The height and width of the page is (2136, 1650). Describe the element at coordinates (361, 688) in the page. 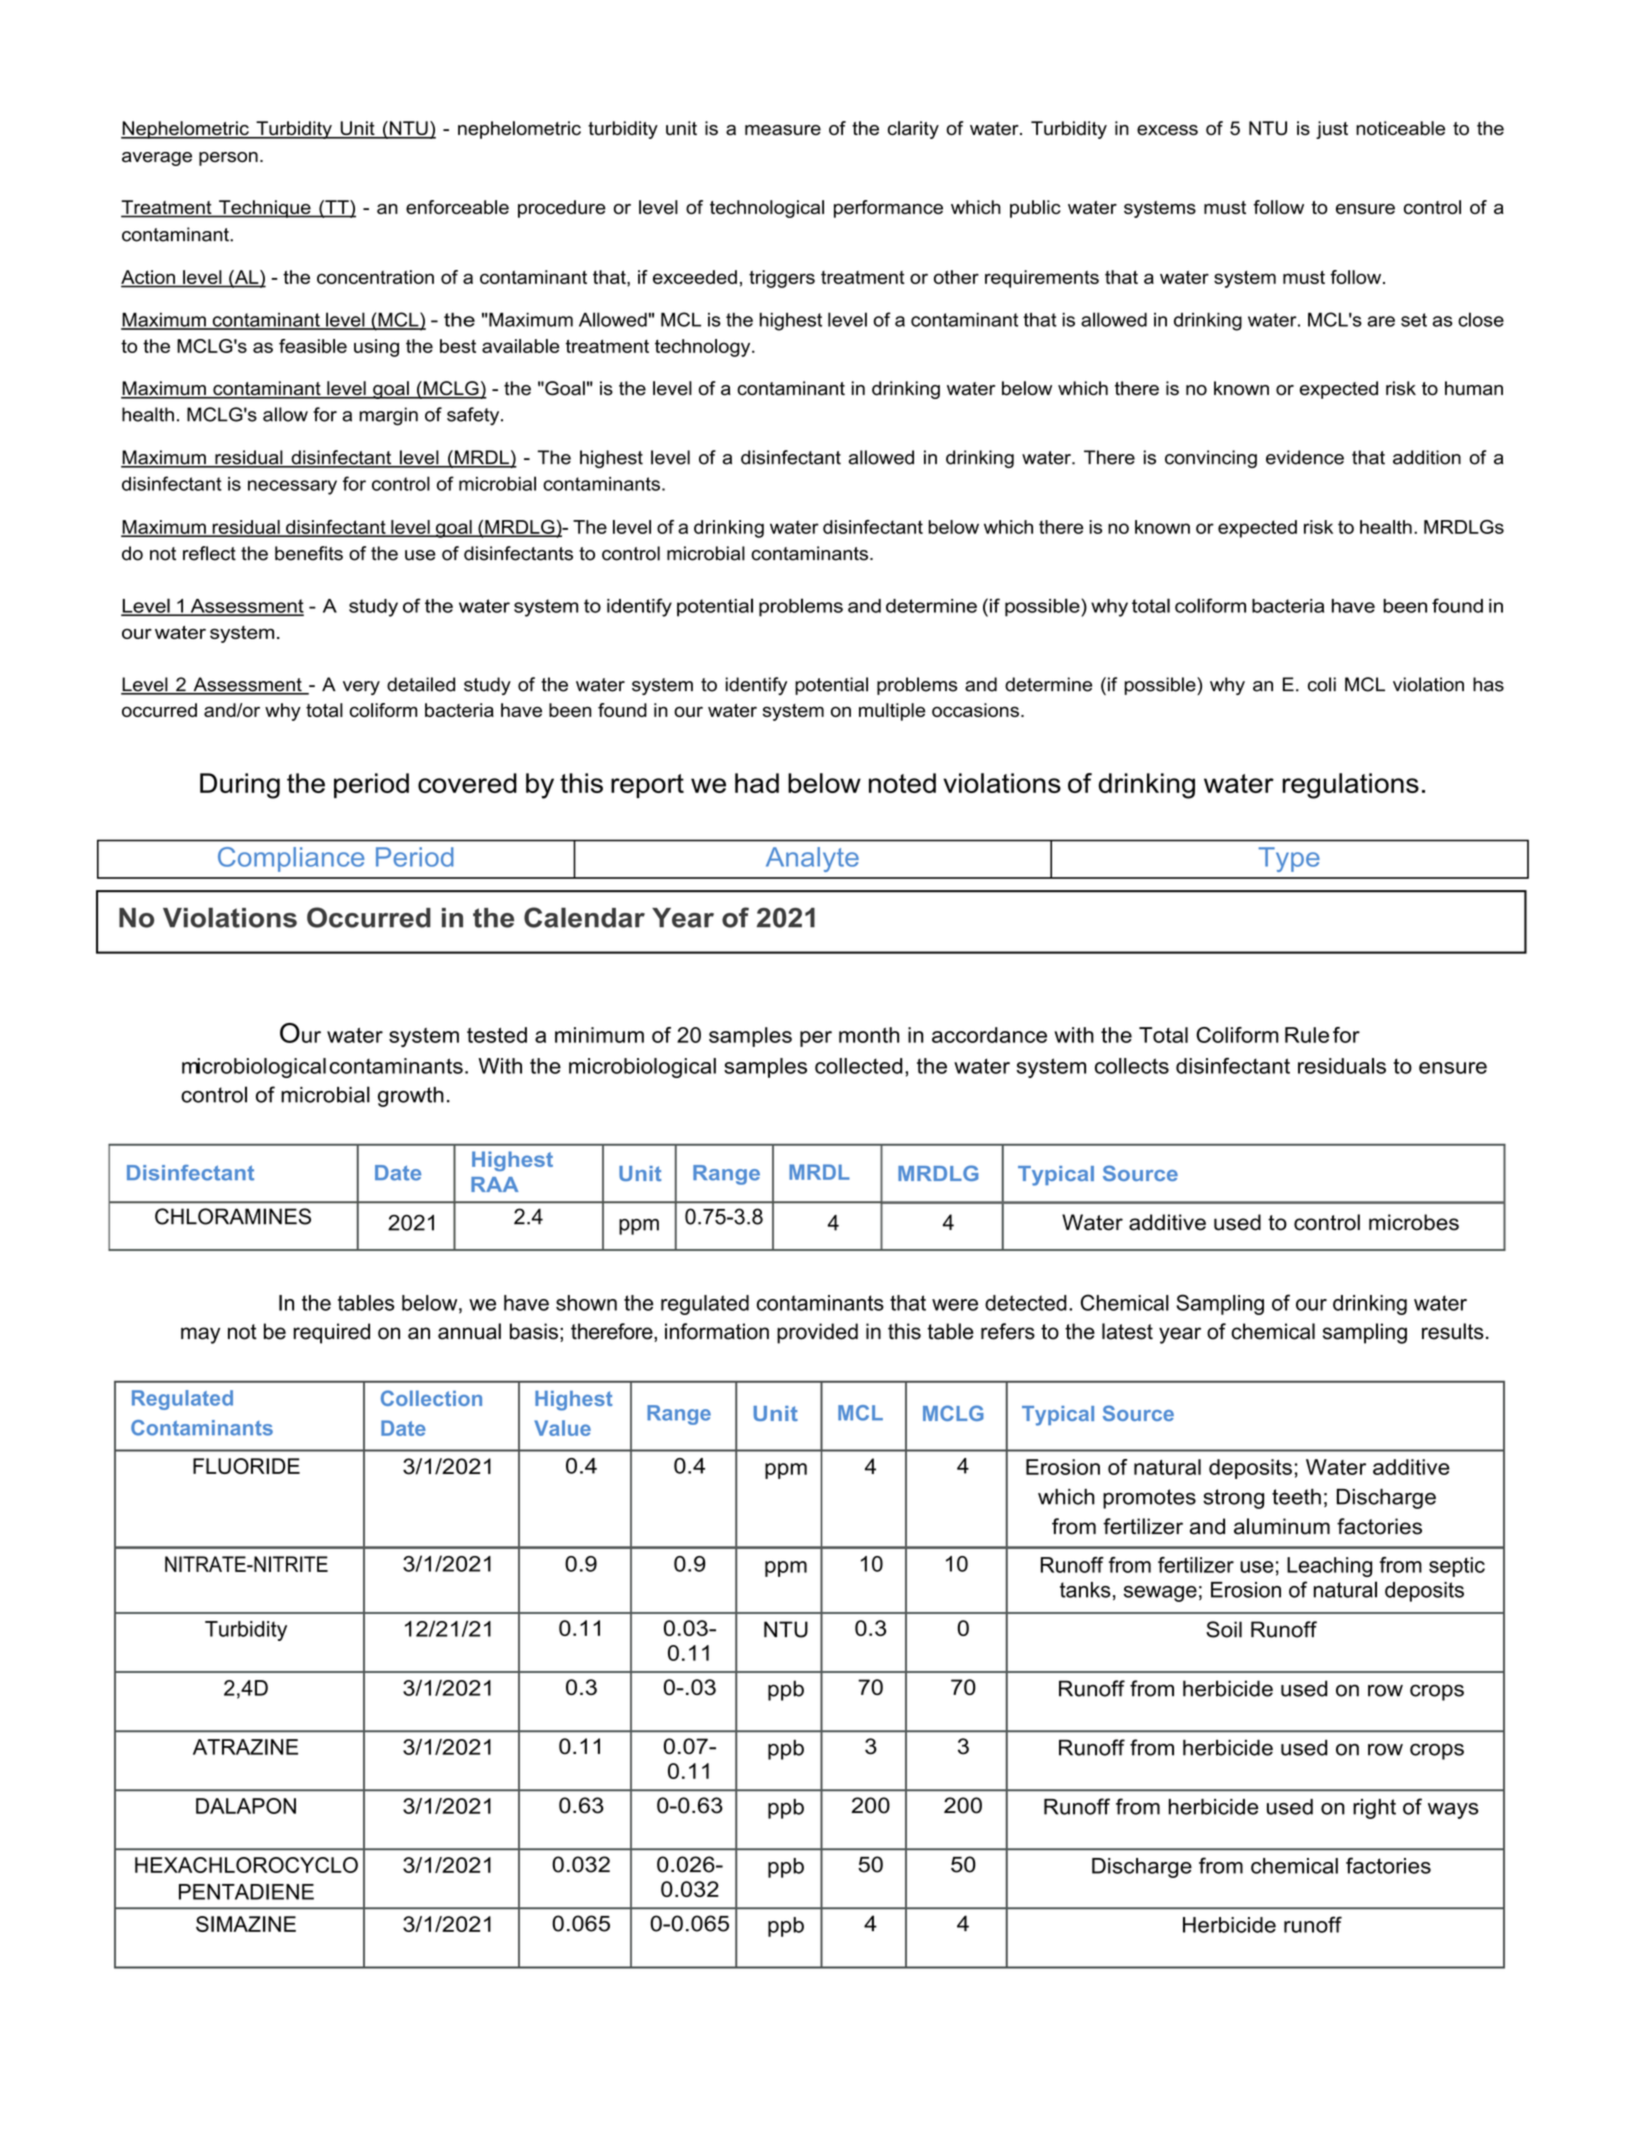

I see `very` at that location.
